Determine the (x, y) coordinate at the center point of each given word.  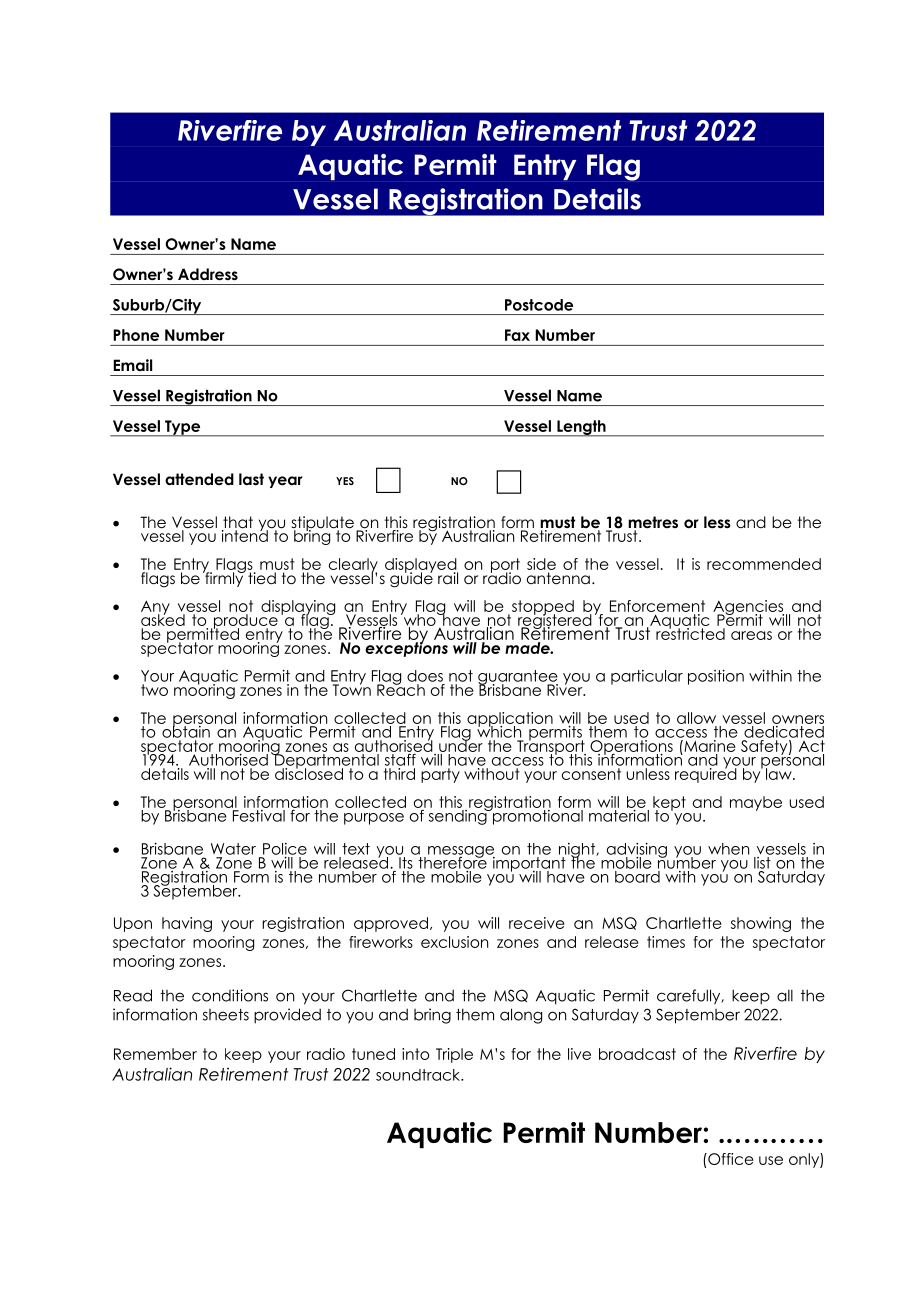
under (461, 745)
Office (730, 1159)
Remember (155, 1054)
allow (696, 718)
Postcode (539, 305)
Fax (517, 335)
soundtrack (419, 1075)
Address (208, 274)
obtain (185, 730)
